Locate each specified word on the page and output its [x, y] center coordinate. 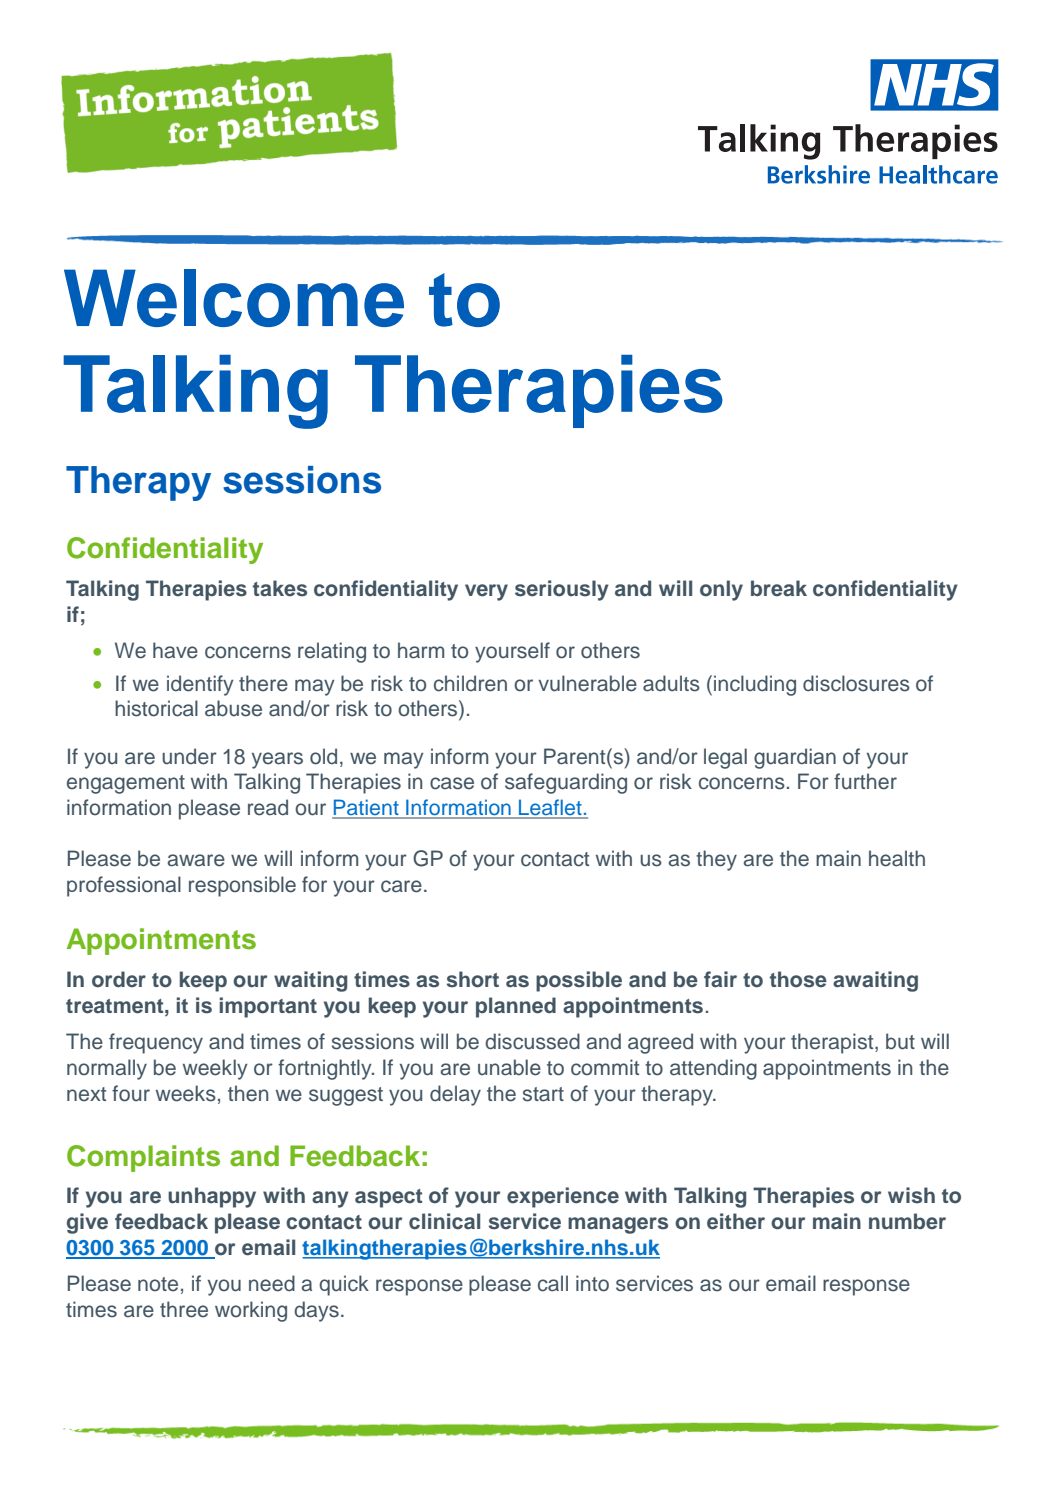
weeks [186, 1093]
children [470, 683]
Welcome [234, 298]
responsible [242, 886]
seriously [562, 590]
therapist [833, 1043]
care [401, 886]
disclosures [856, 683]
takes [280, 588]
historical [156, 708]
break [779, 588]
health [897, 858]
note [158, 1284]
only [721, 590]
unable [509, 1067]
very [486, 592]
